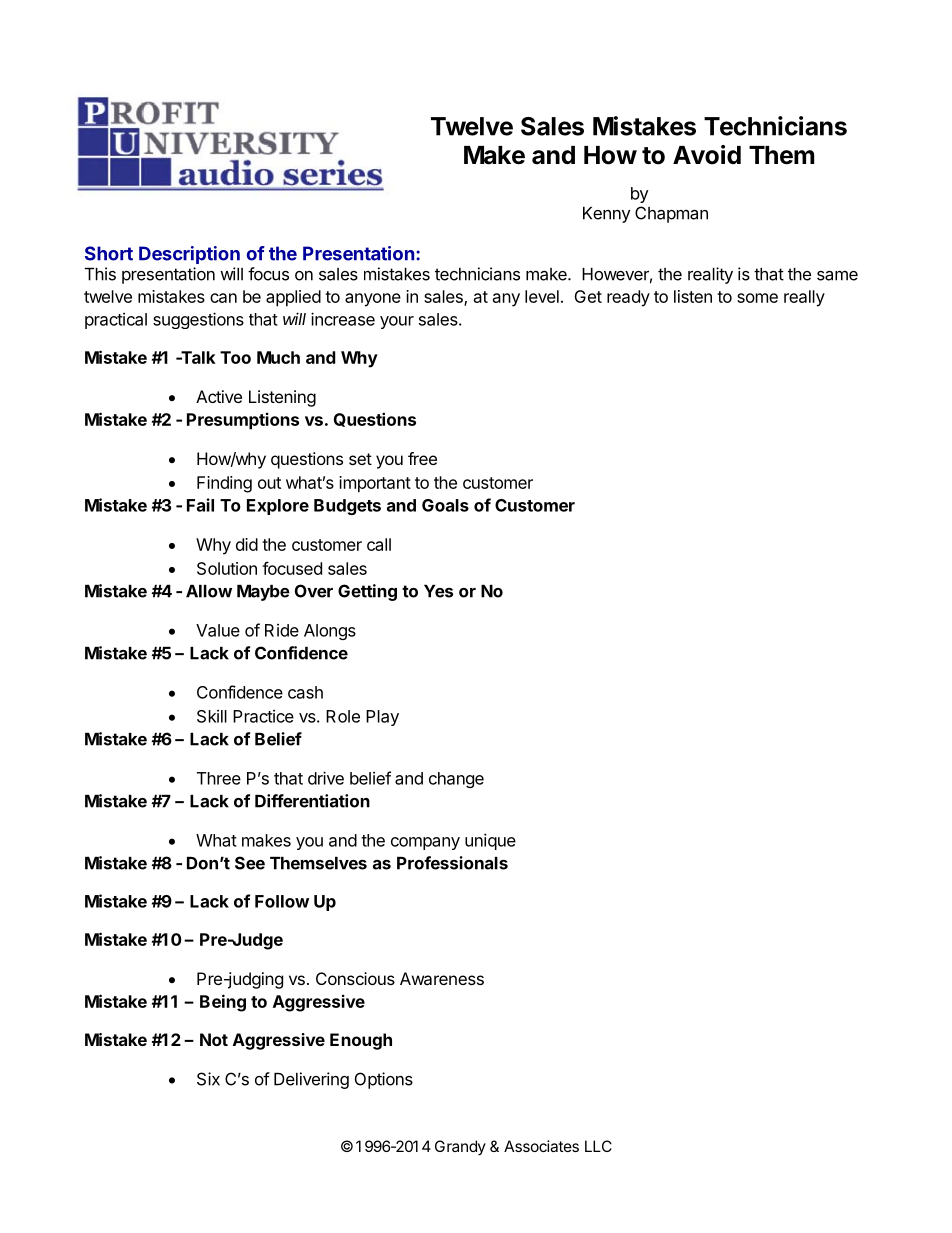 Image resolution: width=952 pixels, height=1233 pixels. What do you see at coordinates (707, 155) in the screenshot?
I see `Avoid` at bounding box center [707, 155].
